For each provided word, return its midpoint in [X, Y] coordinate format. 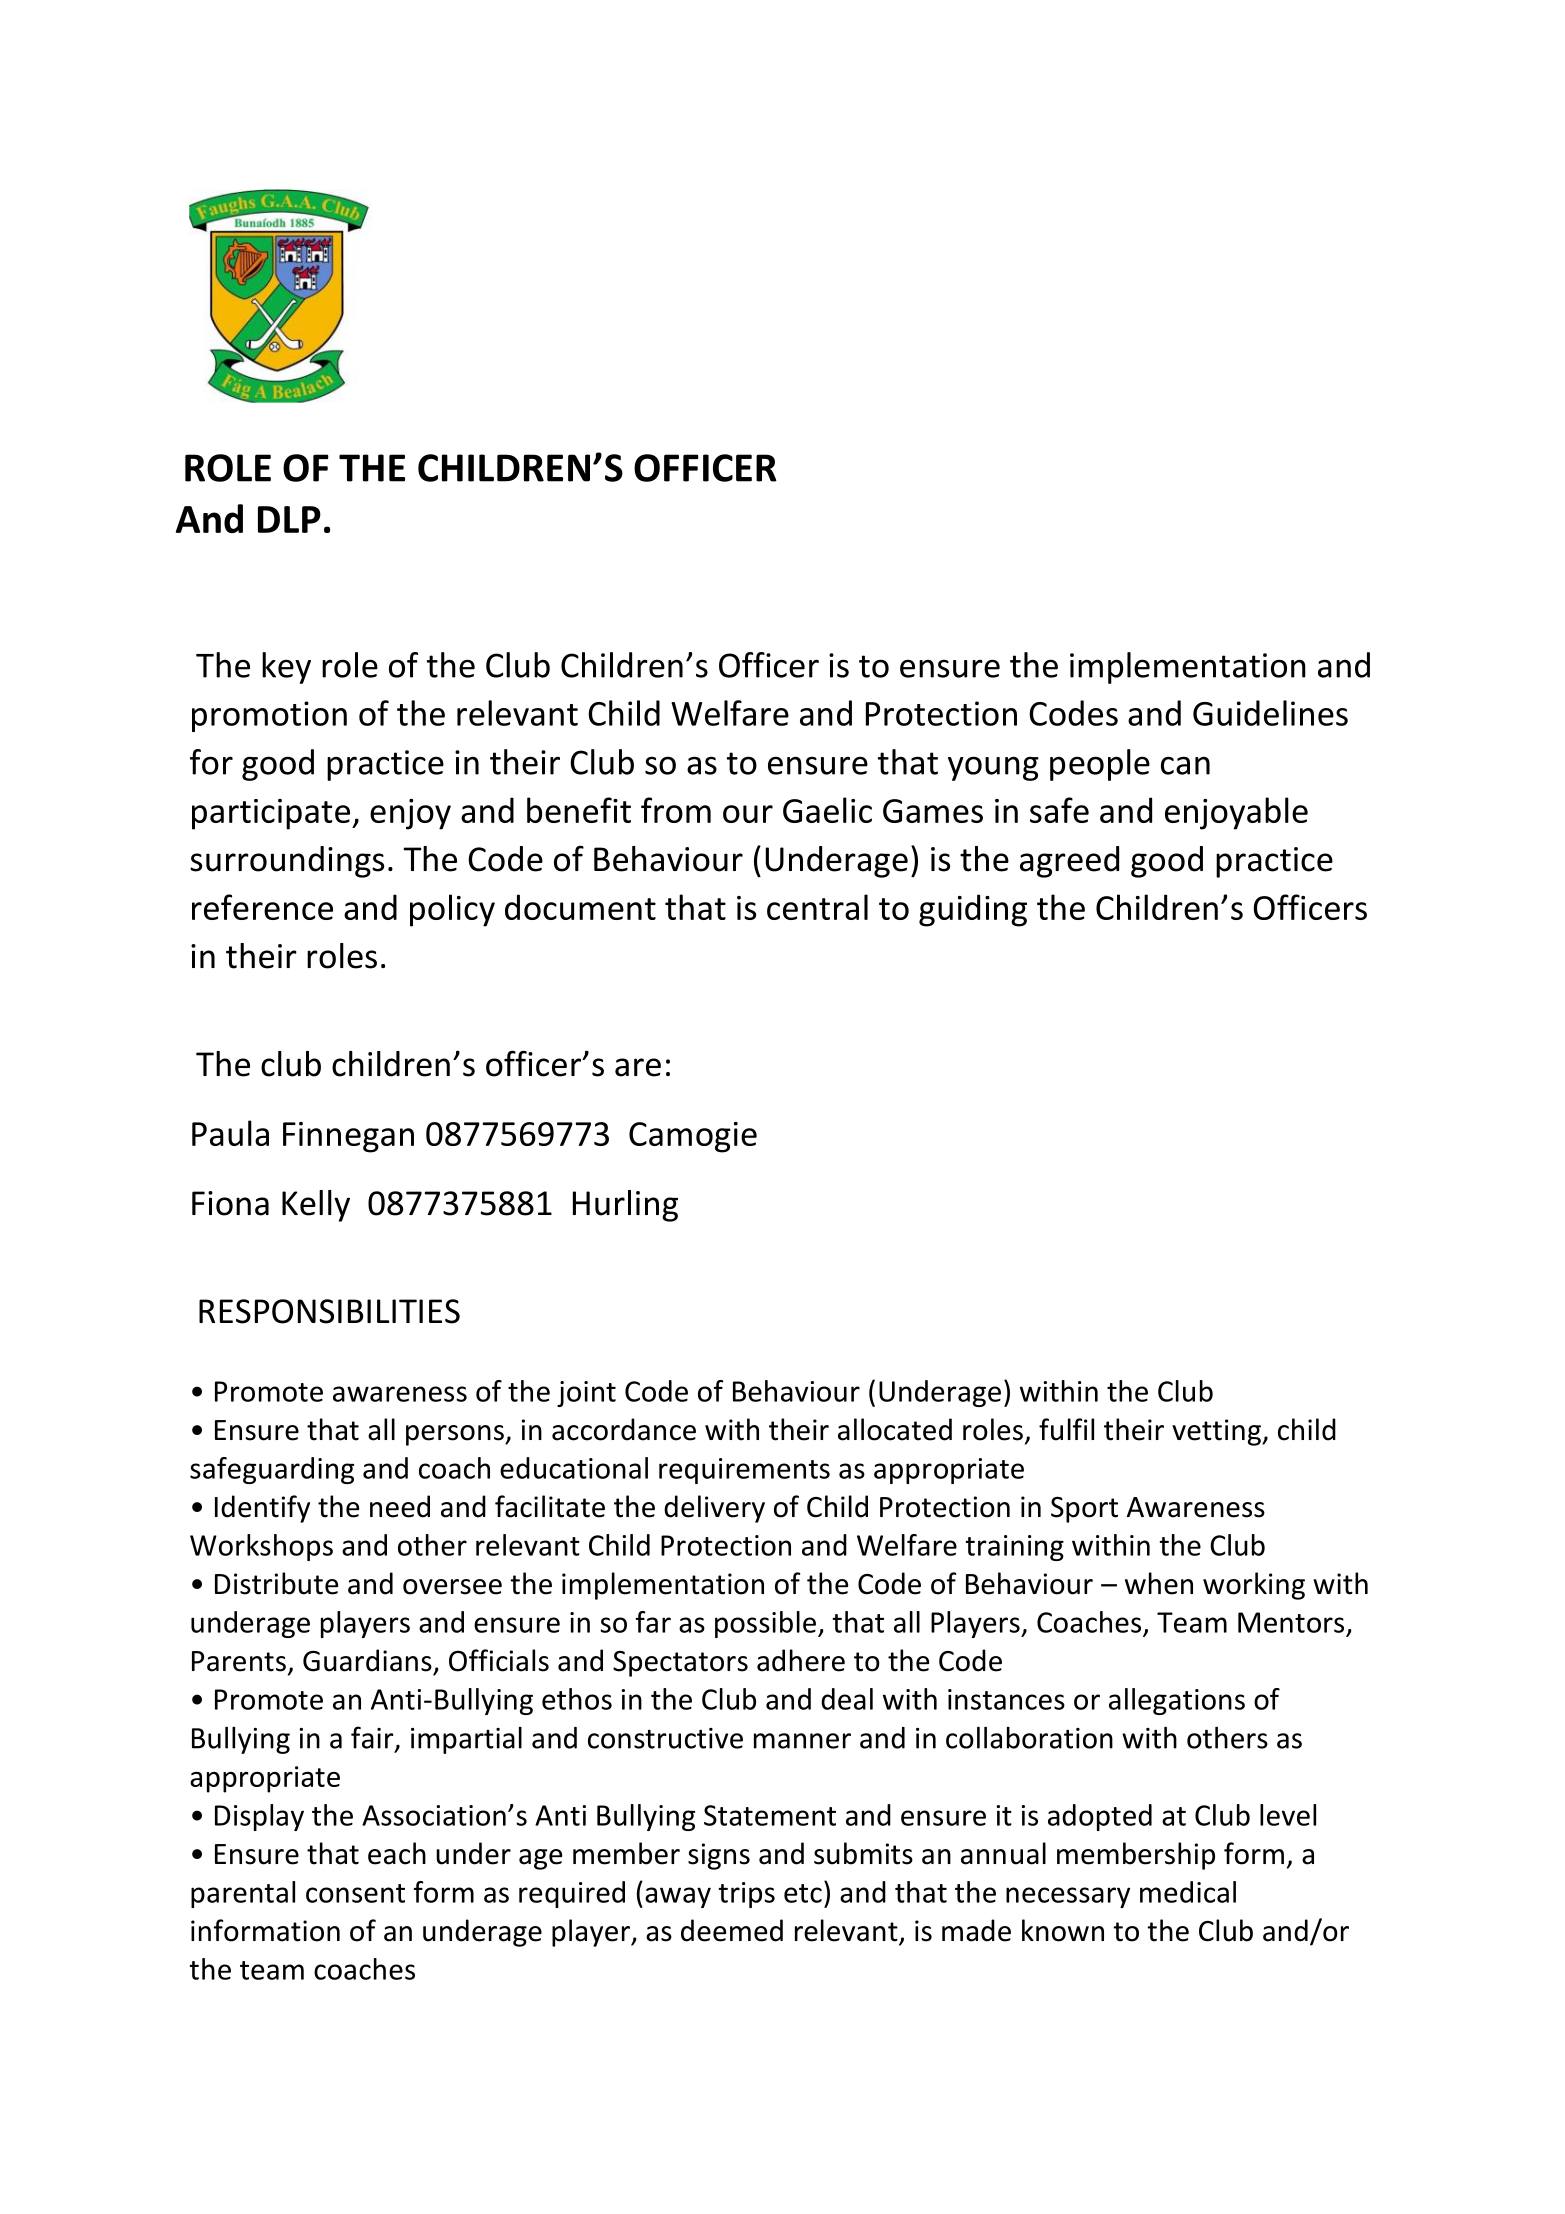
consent [355, 1893]
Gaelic [827, 810]
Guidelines [1270, 713]
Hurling [625, 1206]
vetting [1217, 1432]
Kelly [316, 1206]
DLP [289, 519]
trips [747, 1895]
